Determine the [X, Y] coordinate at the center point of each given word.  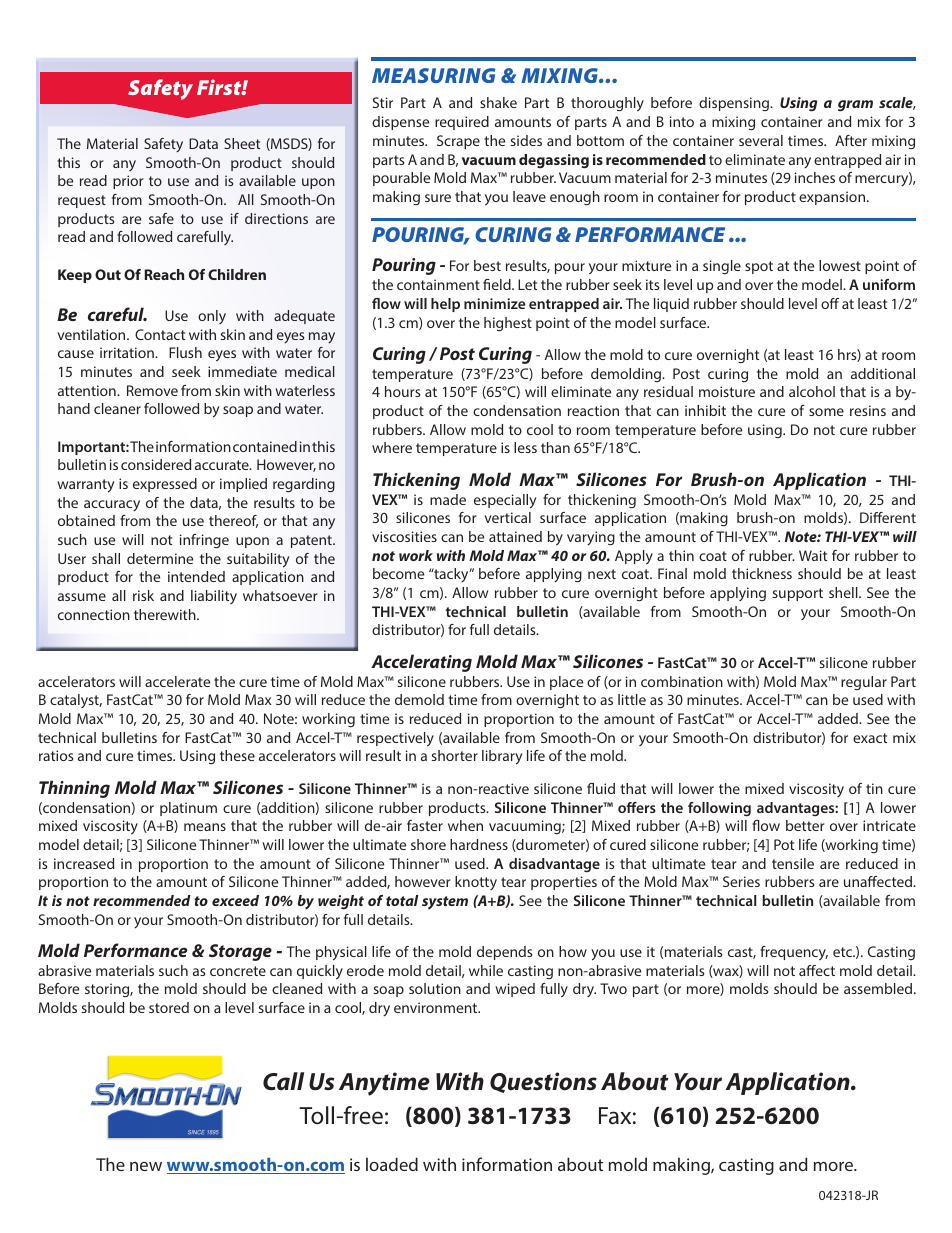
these [237, 755]
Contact [160, 334]
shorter [455, 755]
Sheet [242, 143]
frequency [794, 953]
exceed [235, 900]
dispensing [735, 104]
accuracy [112, 505]
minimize [494, 303]
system [445, 902]
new [146, 1166]
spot [759, 267]
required [462, 123]
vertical [507, 517]
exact [870, 738]
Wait [813, 555]
